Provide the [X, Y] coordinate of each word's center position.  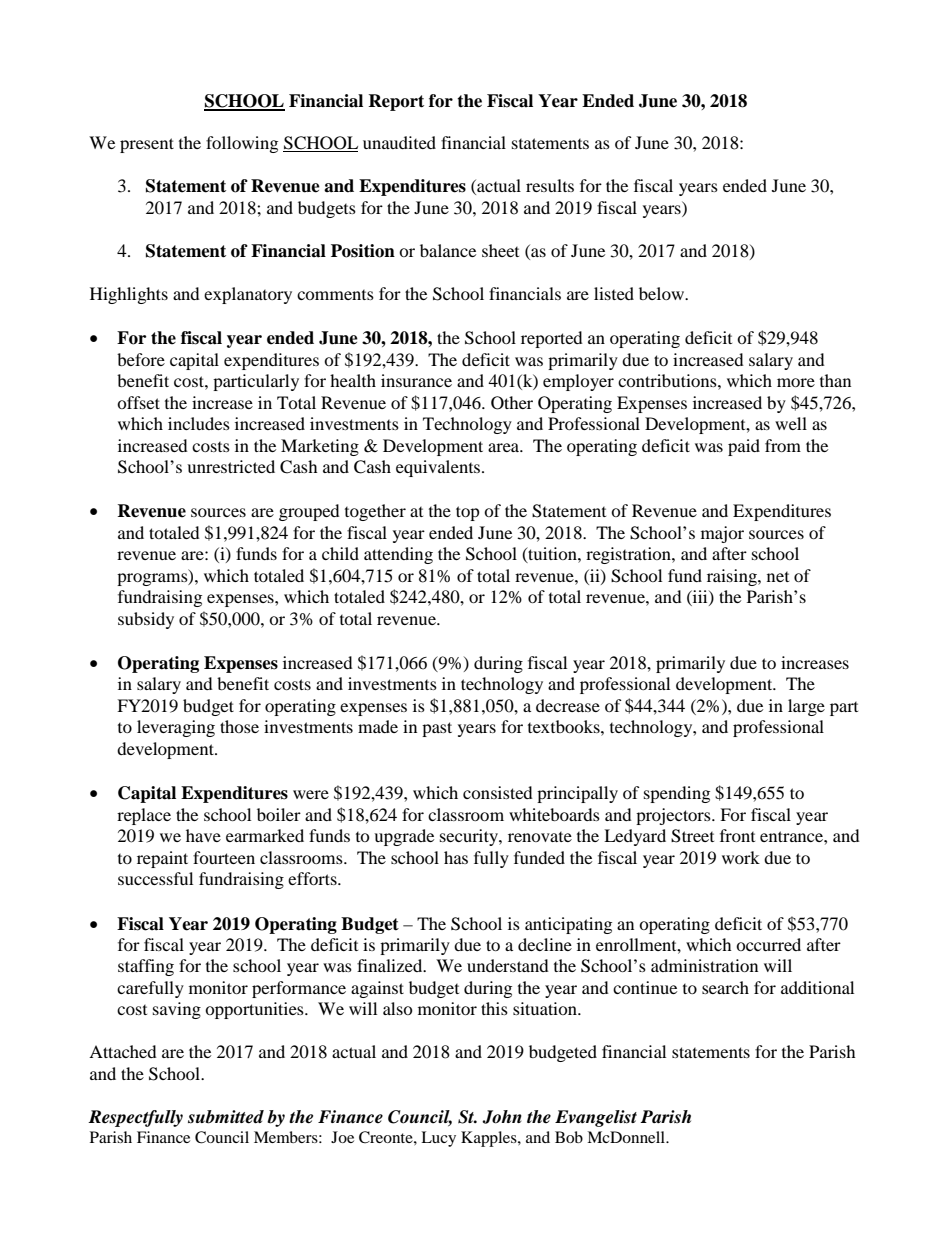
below [662, 293]
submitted [226, 1117]
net [778, 577]
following [242, 144]
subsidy [146, 620]
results [550, 185]
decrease [568, 705]
